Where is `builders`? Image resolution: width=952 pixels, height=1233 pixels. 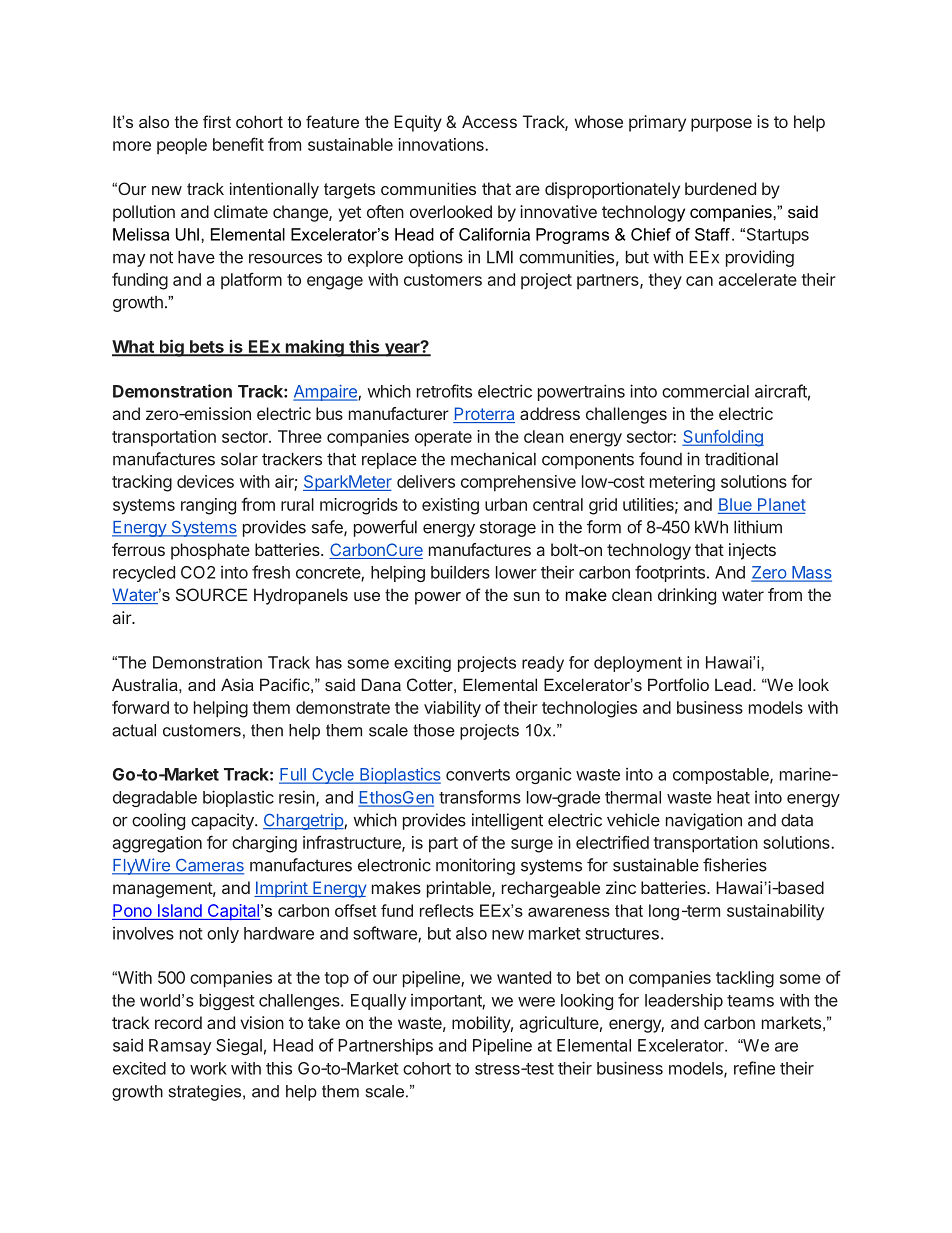
builders is located at coordinates (460, 572).
